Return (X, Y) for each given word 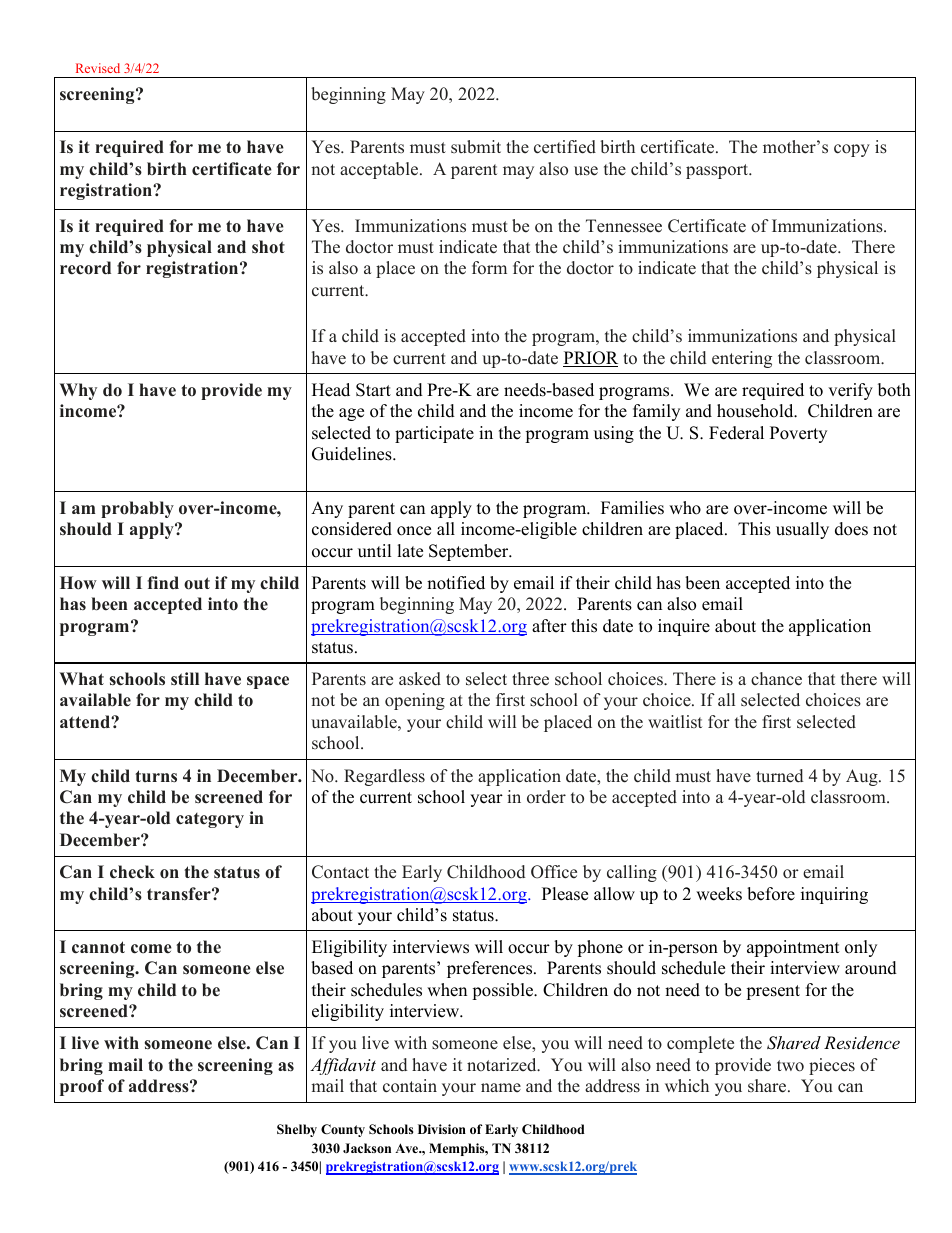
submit (476, 147)
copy (852, 150)
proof (82, 1087)
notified (456, 583)
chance (776, 679)
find (163, 582)
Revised (98, 68)
